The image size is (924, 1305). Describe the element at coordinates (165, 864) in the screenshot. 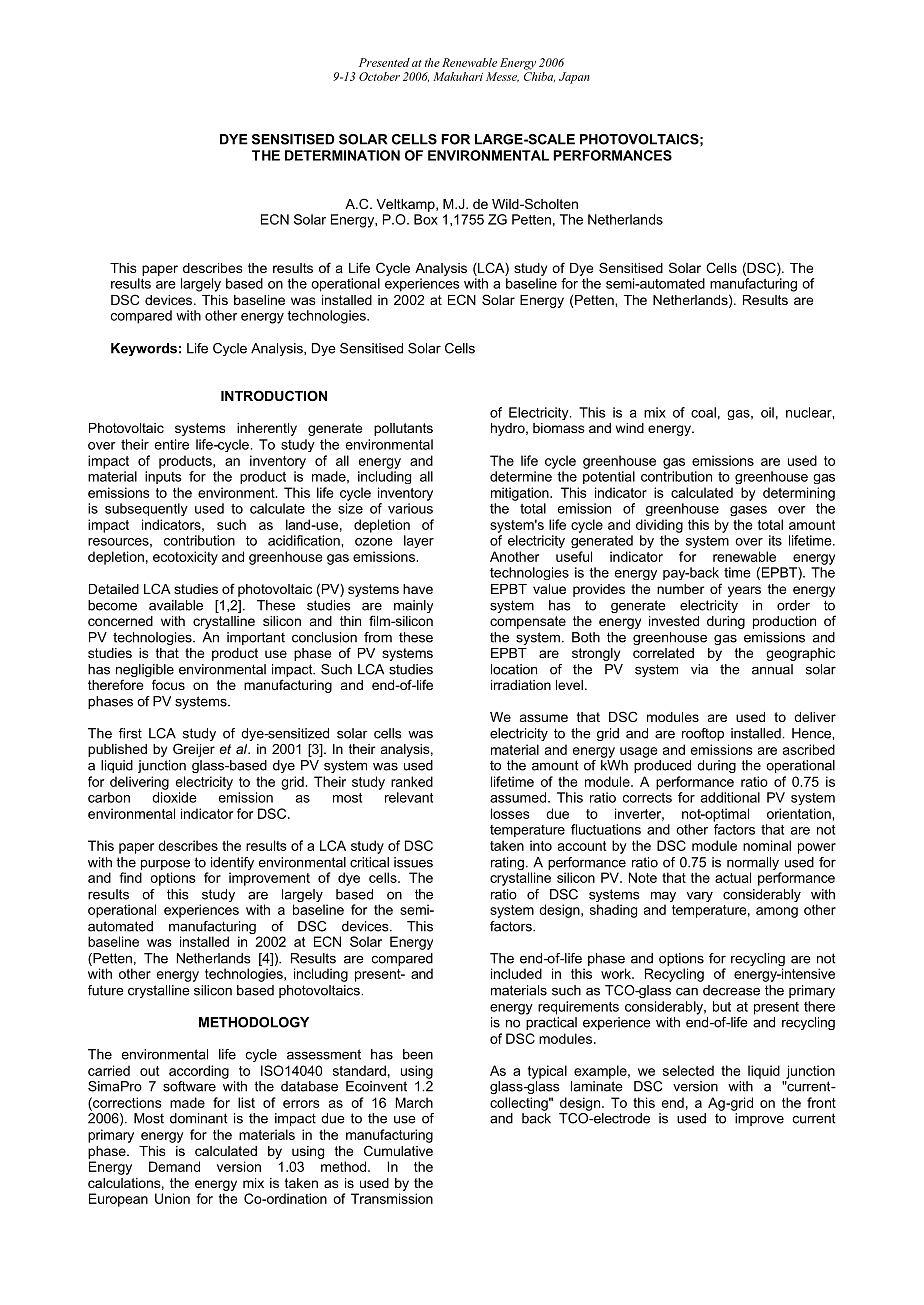

I see `purpose` at that location.
